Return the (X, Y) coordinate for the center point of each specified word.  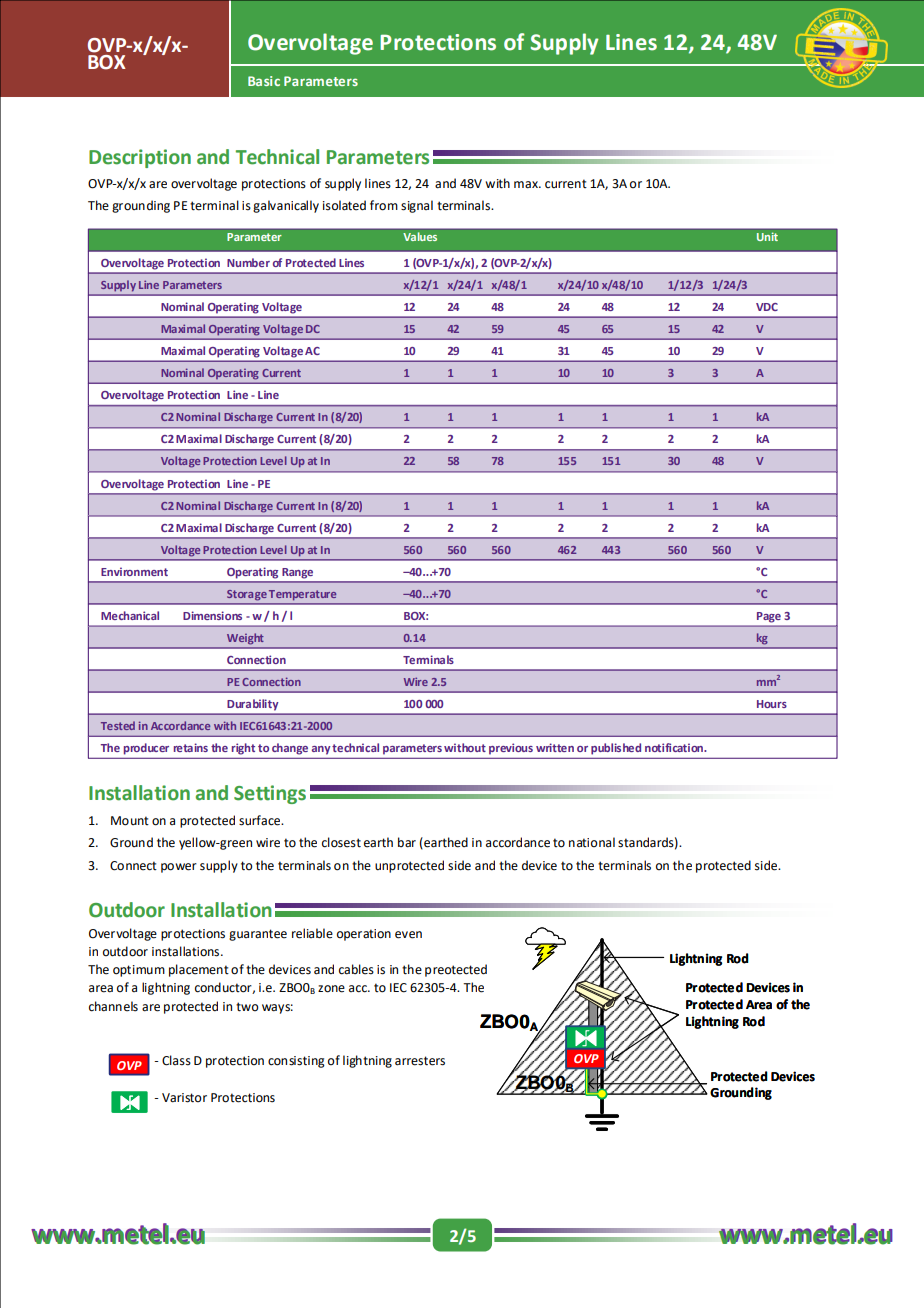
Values (420, 236)
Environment (134, 571)
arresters (420, 1061)
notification (675, 747)
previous (511, 749)
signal (417, 206)
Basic (264, 81)
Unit (767, 236)
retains (191, 747)
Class (176, 1060)
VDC (767, 307)
